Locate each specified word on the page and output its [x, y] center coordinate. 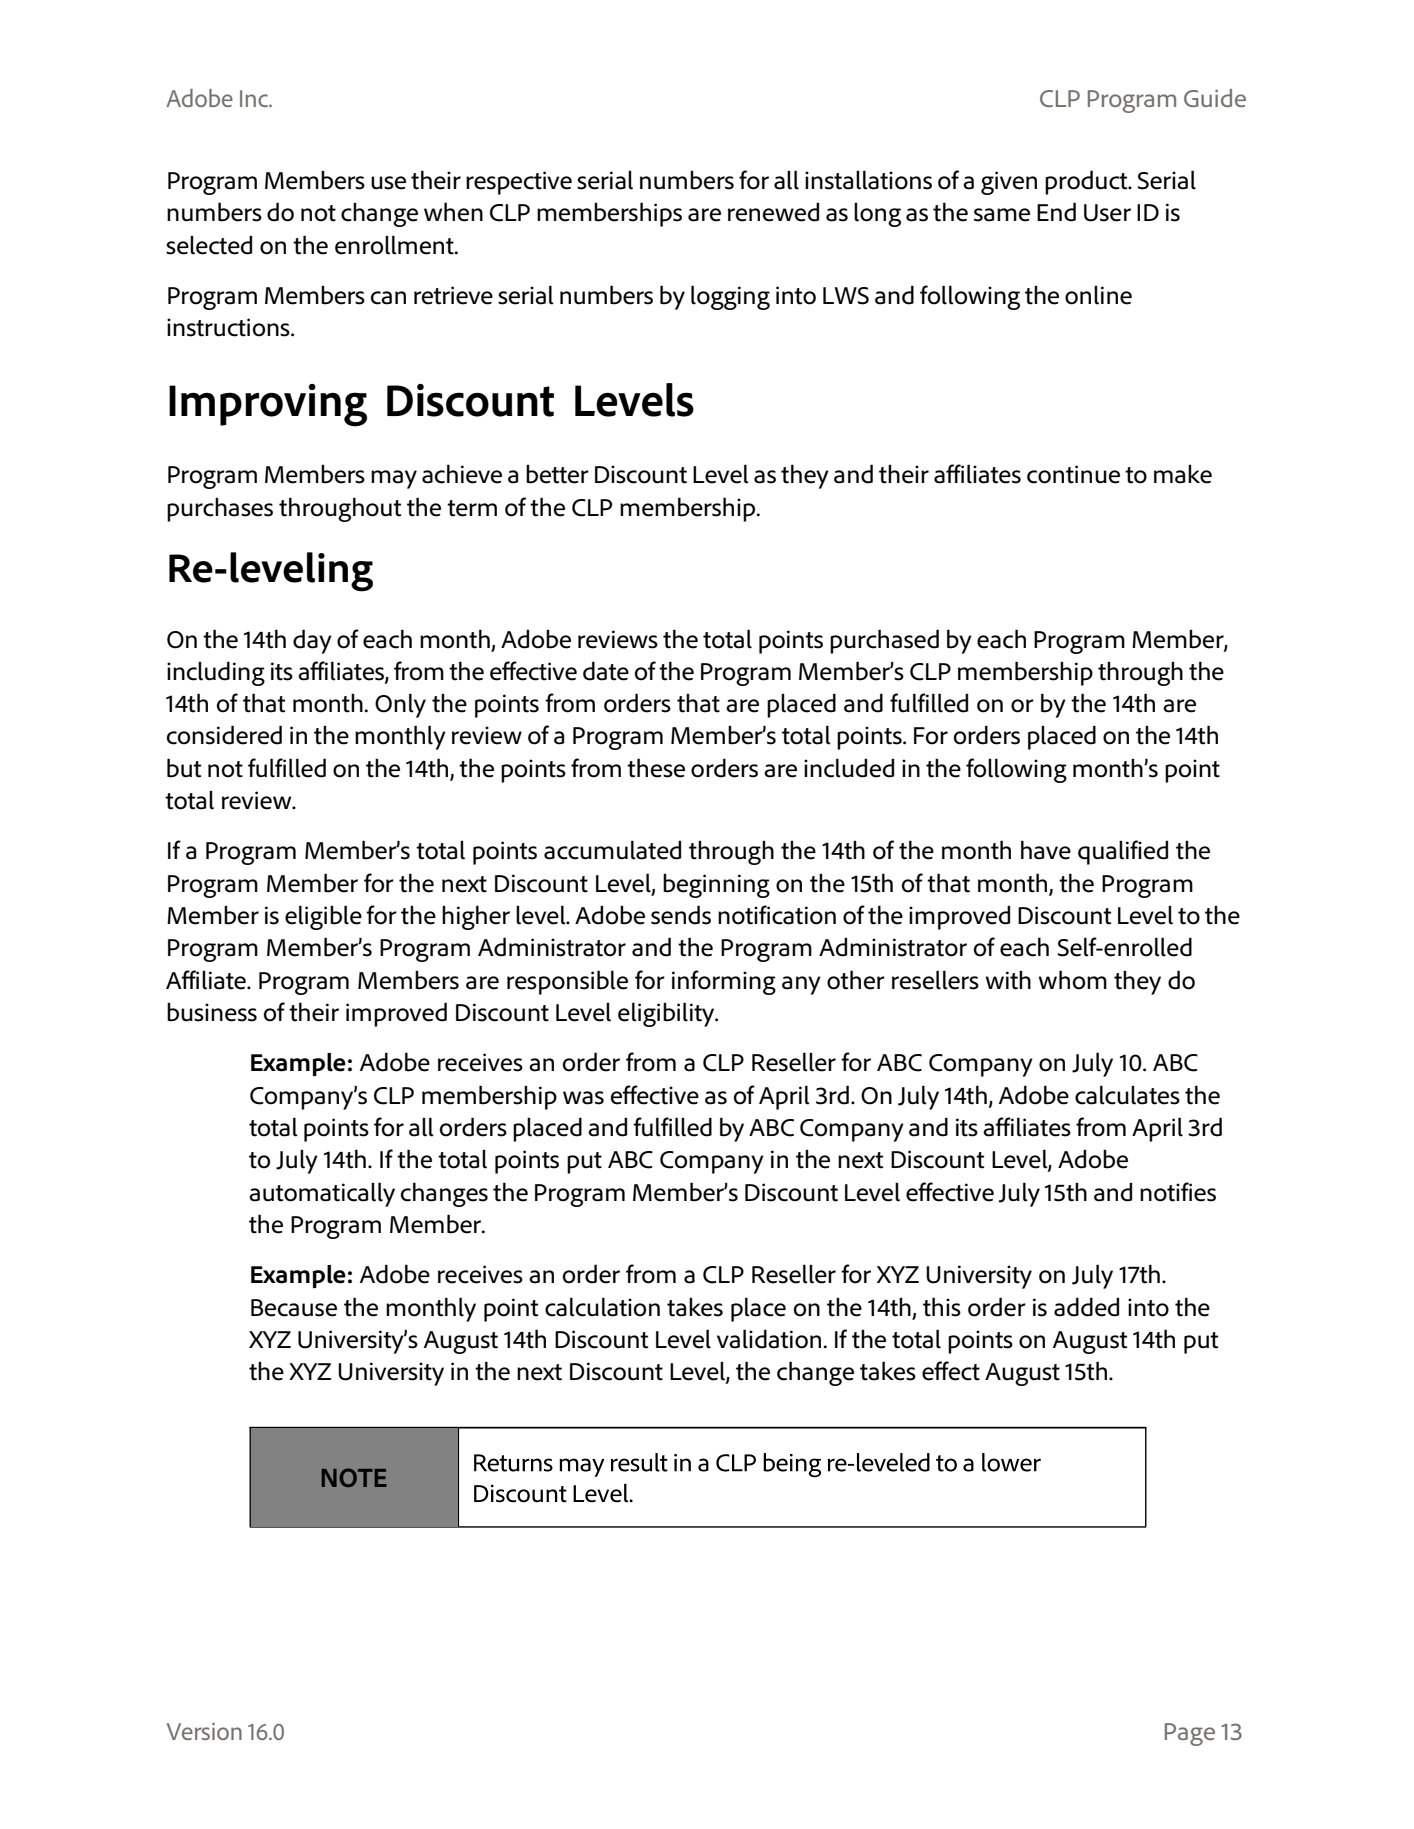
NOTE [354, 1477]
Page [1190, 1734]
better [557, 474]
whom [1073, 980]
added [1086, 1307]
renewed [773, 212]
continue [1073, 474]
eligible [323, 917]
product [1087, 182]
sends [681, 915]
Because [294, 1308]
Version [204, 1731]
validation [770, 1339]
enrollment [395, 245]
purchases [220, 509]
